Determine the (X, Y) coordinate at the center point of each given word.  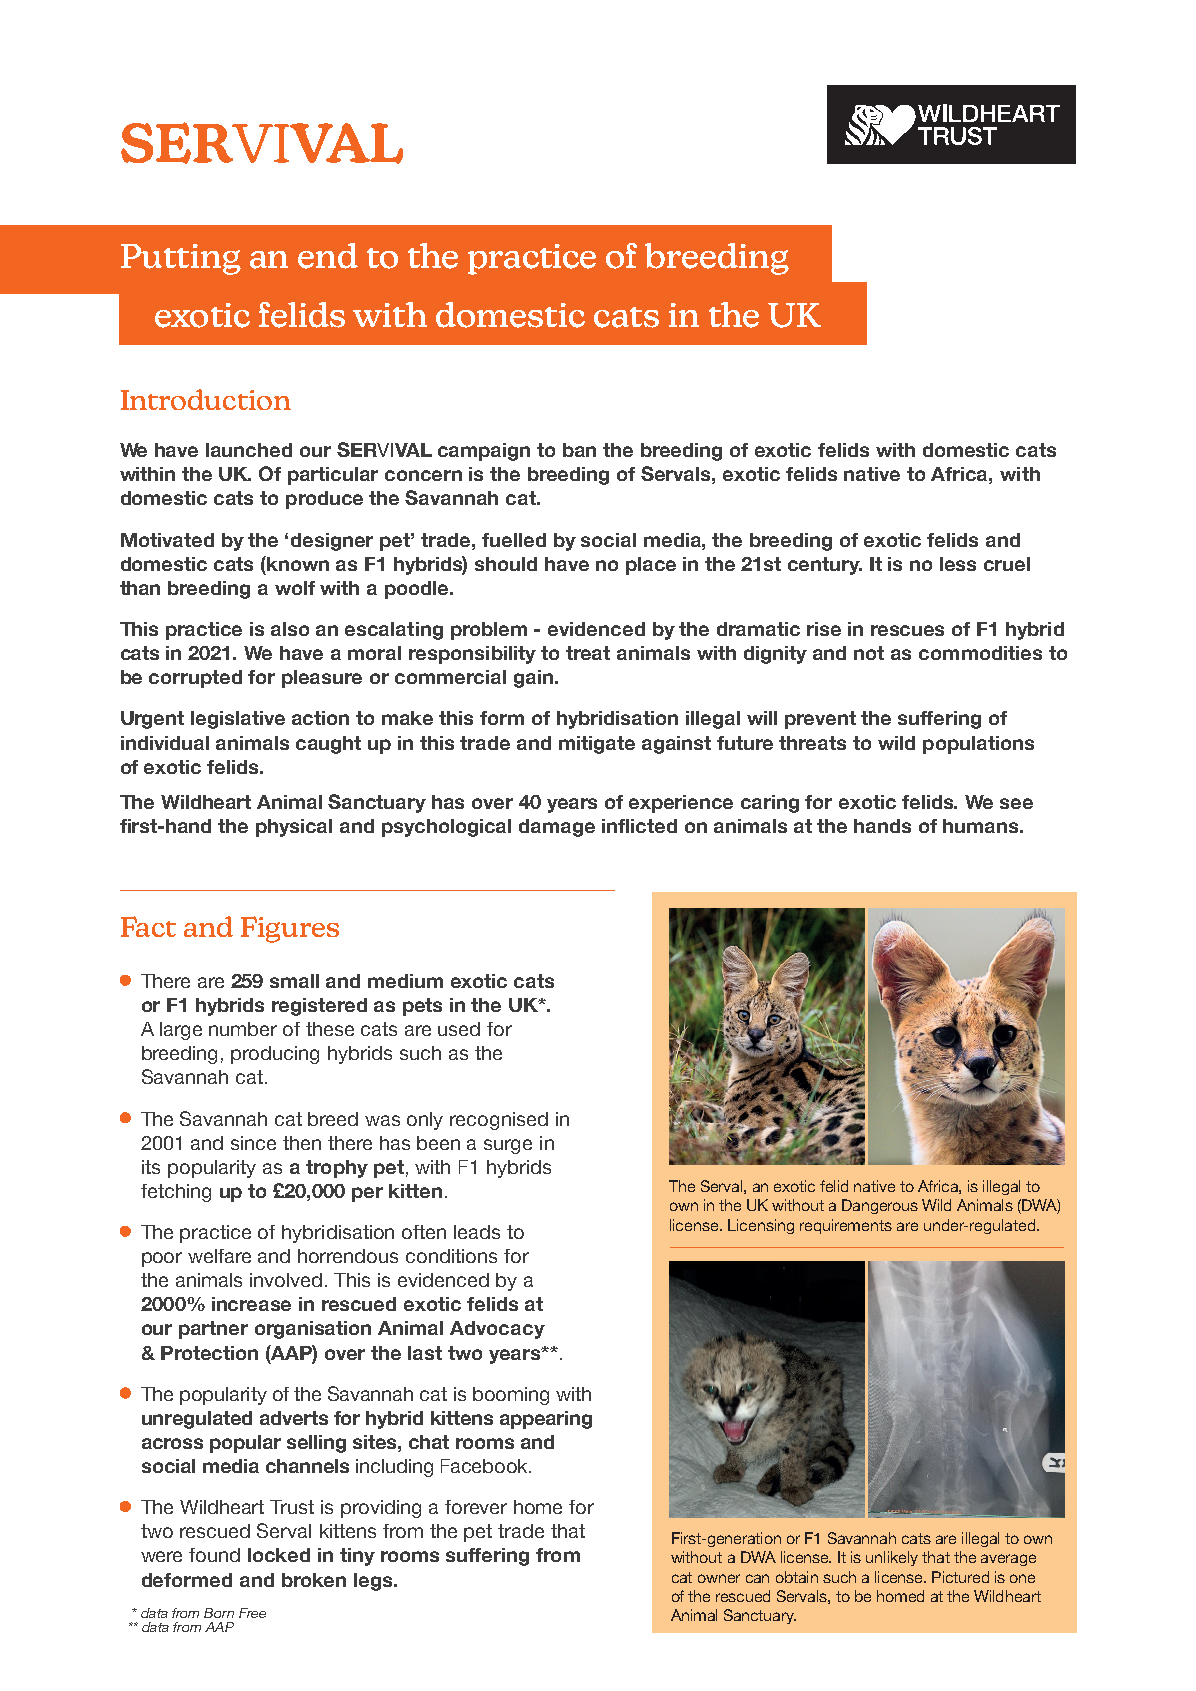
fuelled (514, 540)
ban (579, 450)
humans (982, 826)
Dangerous (880, 1206)
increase (251, 1304)
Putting (181, 259)
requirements (846, 1226)
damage (557, 828)
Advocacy (497, 1330)
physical (294, 828)
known (297, 563)
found (214, 1555)
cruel (1007, 564)
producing (275, 1055)
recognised (499, 1121)
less (958, 564)
